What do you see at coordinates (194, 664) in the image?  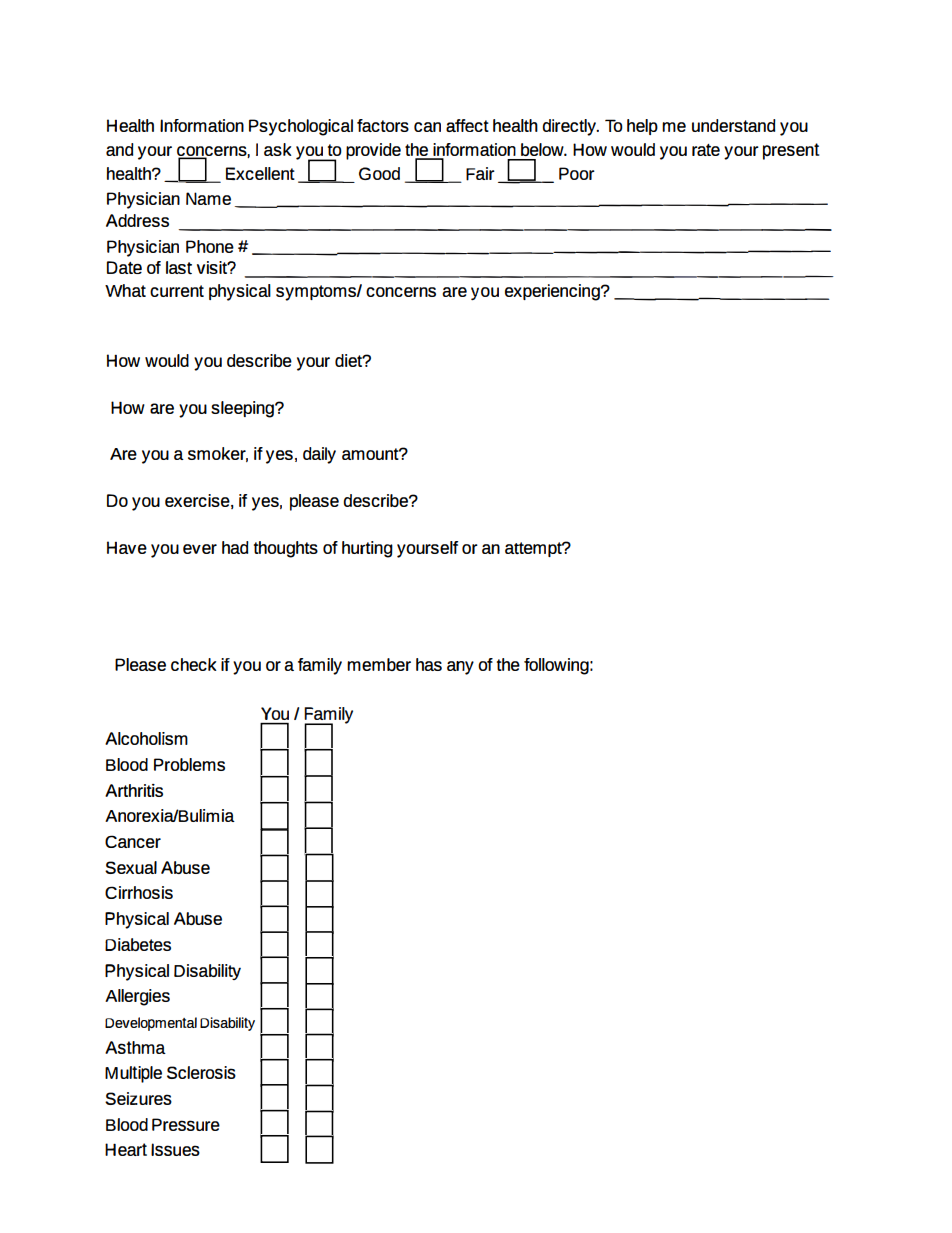 I see `check` at bounding box center [194, 664].
